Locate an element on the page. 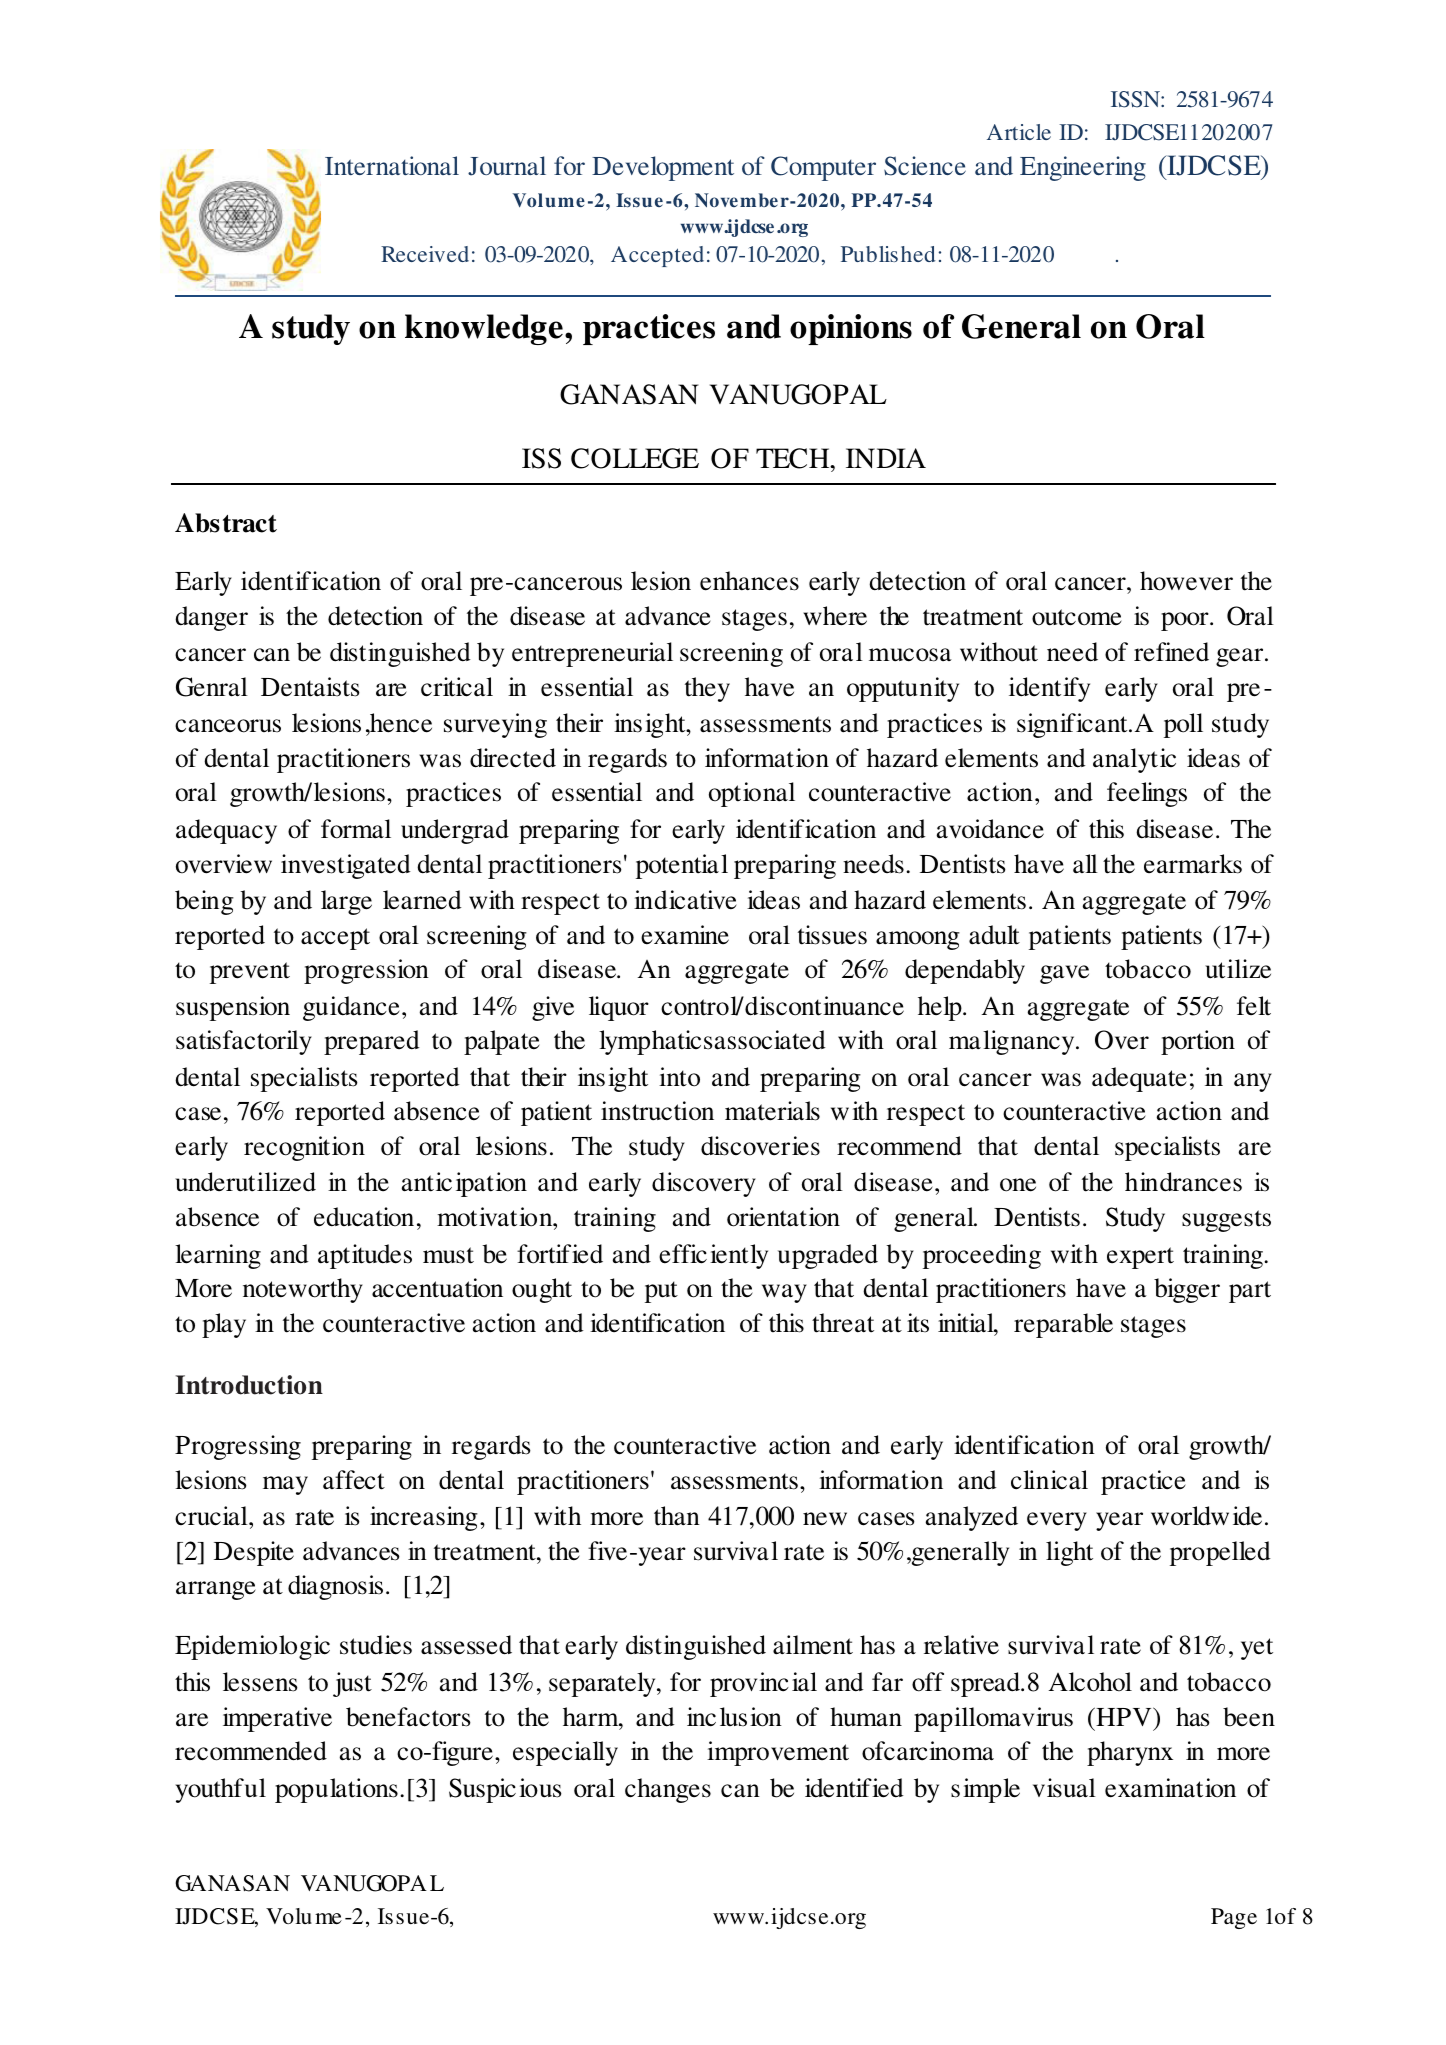 This image has height=2045, width=1446. clinical is located at coordinates (1049, 1480).
